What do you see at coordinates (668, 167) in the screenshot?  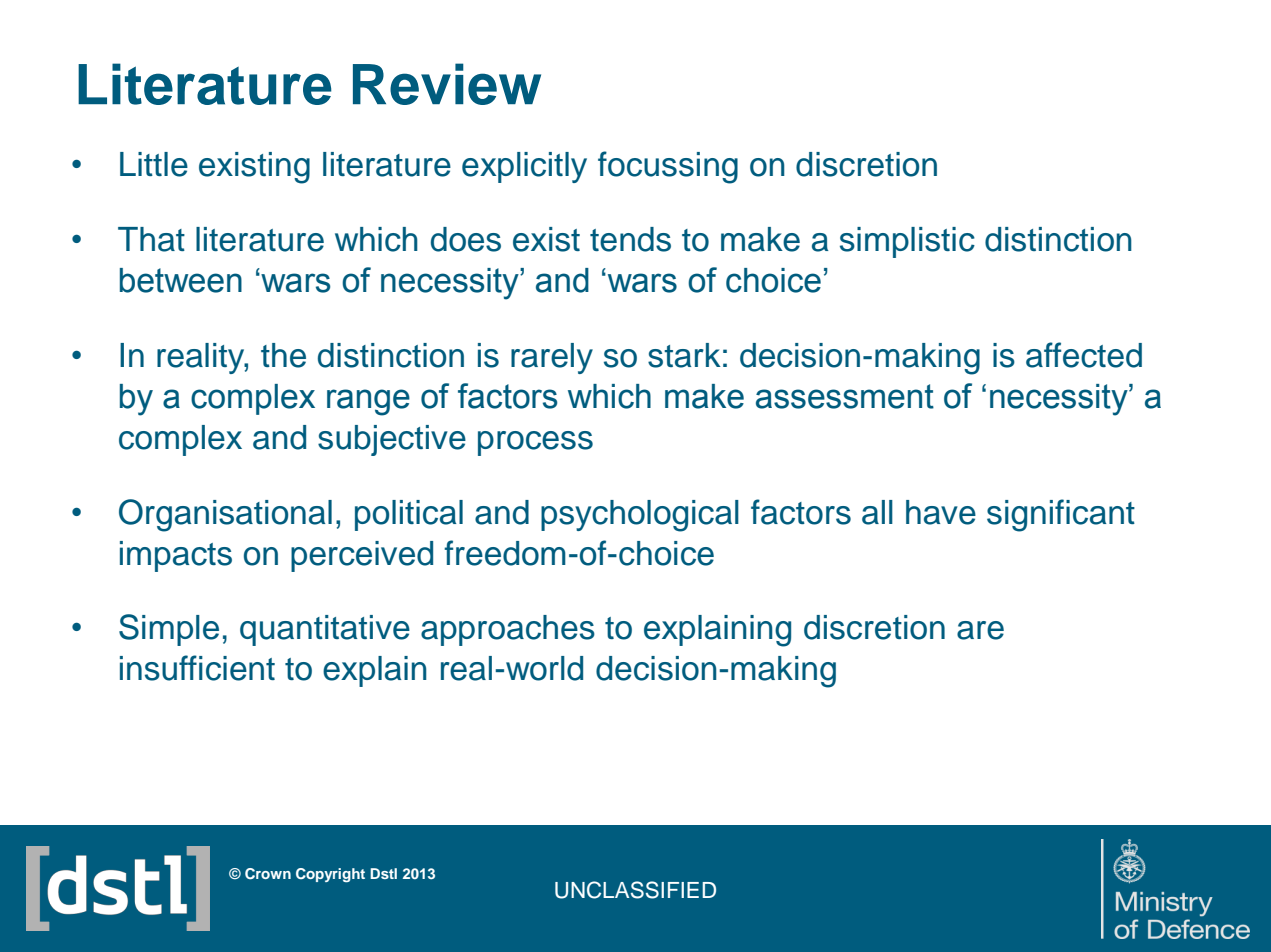 I see `focussing` at bounding box center [668, 167].
